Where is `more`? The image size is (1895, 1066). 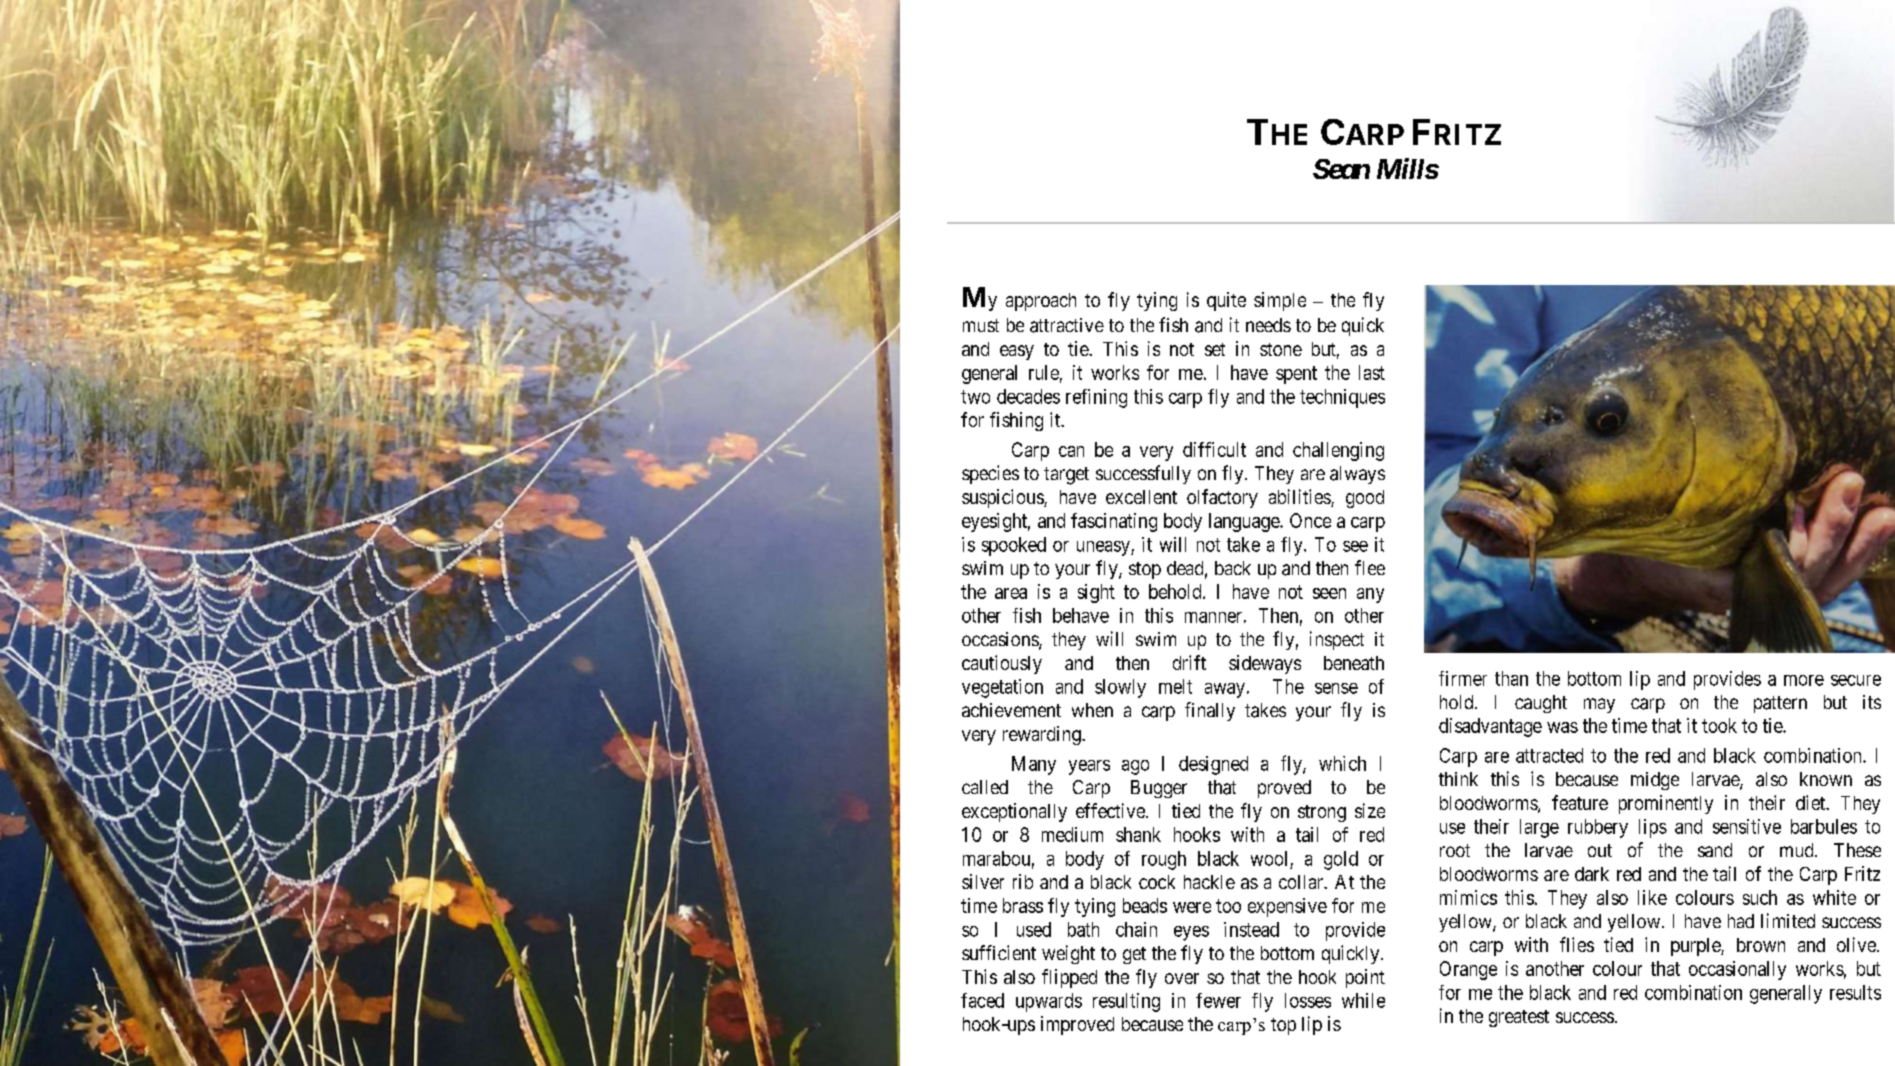 more is located at coordinates (1804, 680).
